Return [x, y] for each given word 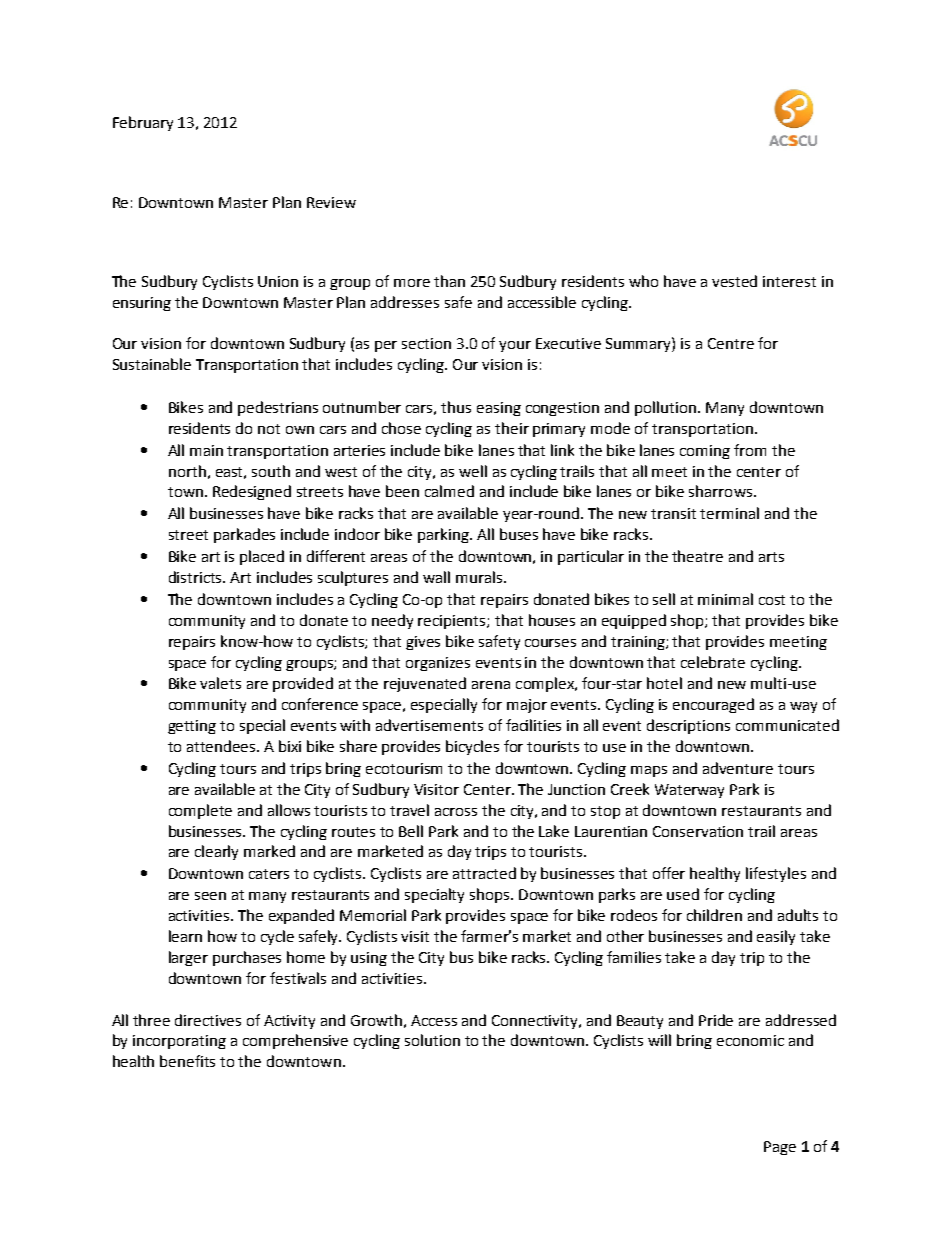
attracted [484, 873]
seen [210, 896]
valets [220, 683]
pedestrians [278, 408]
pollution [667, 408]
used [683, 894]
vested [734, 281]
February [143, 123]
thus [456, 407]
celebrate [713, 662]
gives [423, 643]
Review [331, 202]
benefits [187, 1061]
